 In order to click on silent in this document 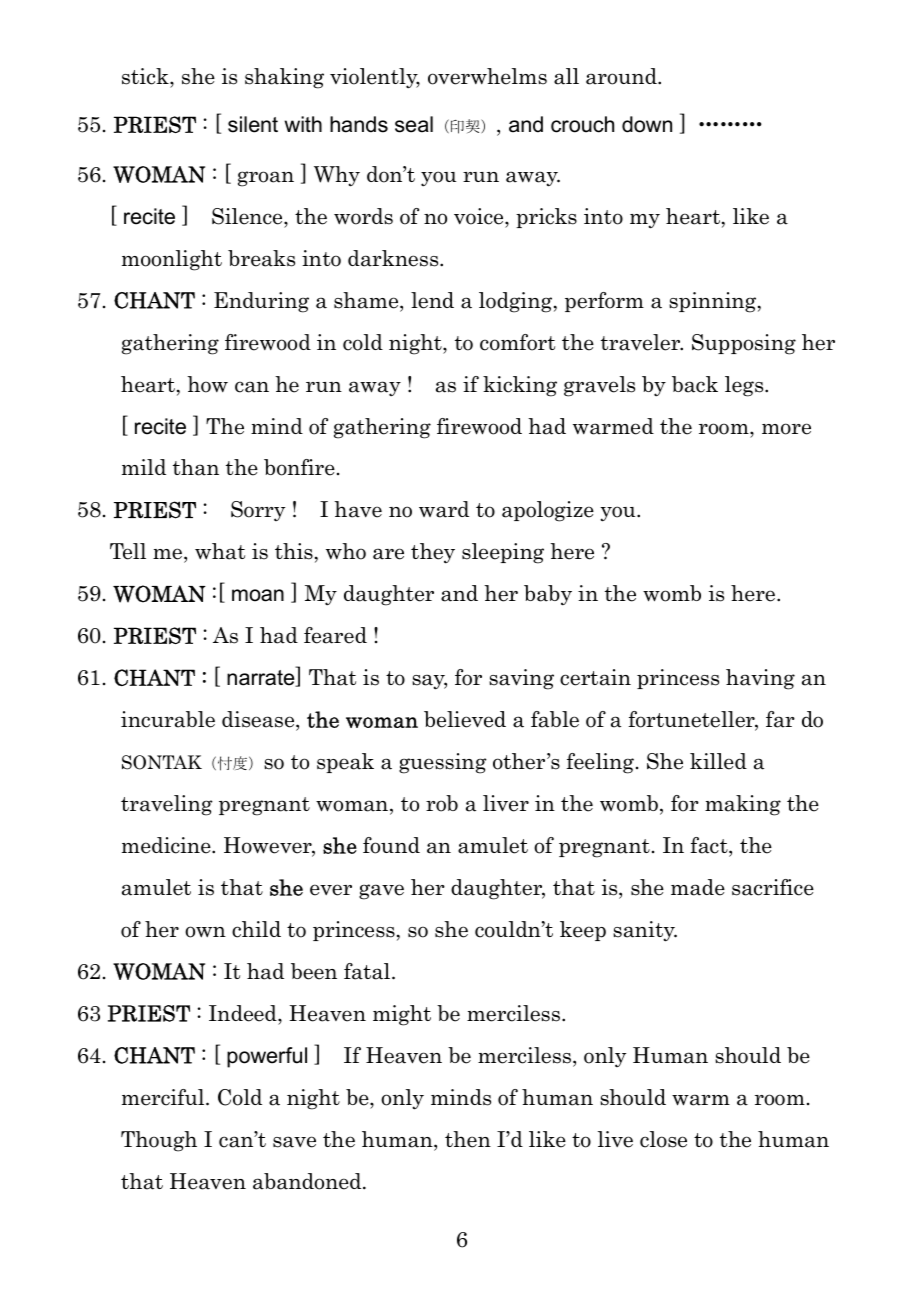, I will do `click(253, 124)`.
